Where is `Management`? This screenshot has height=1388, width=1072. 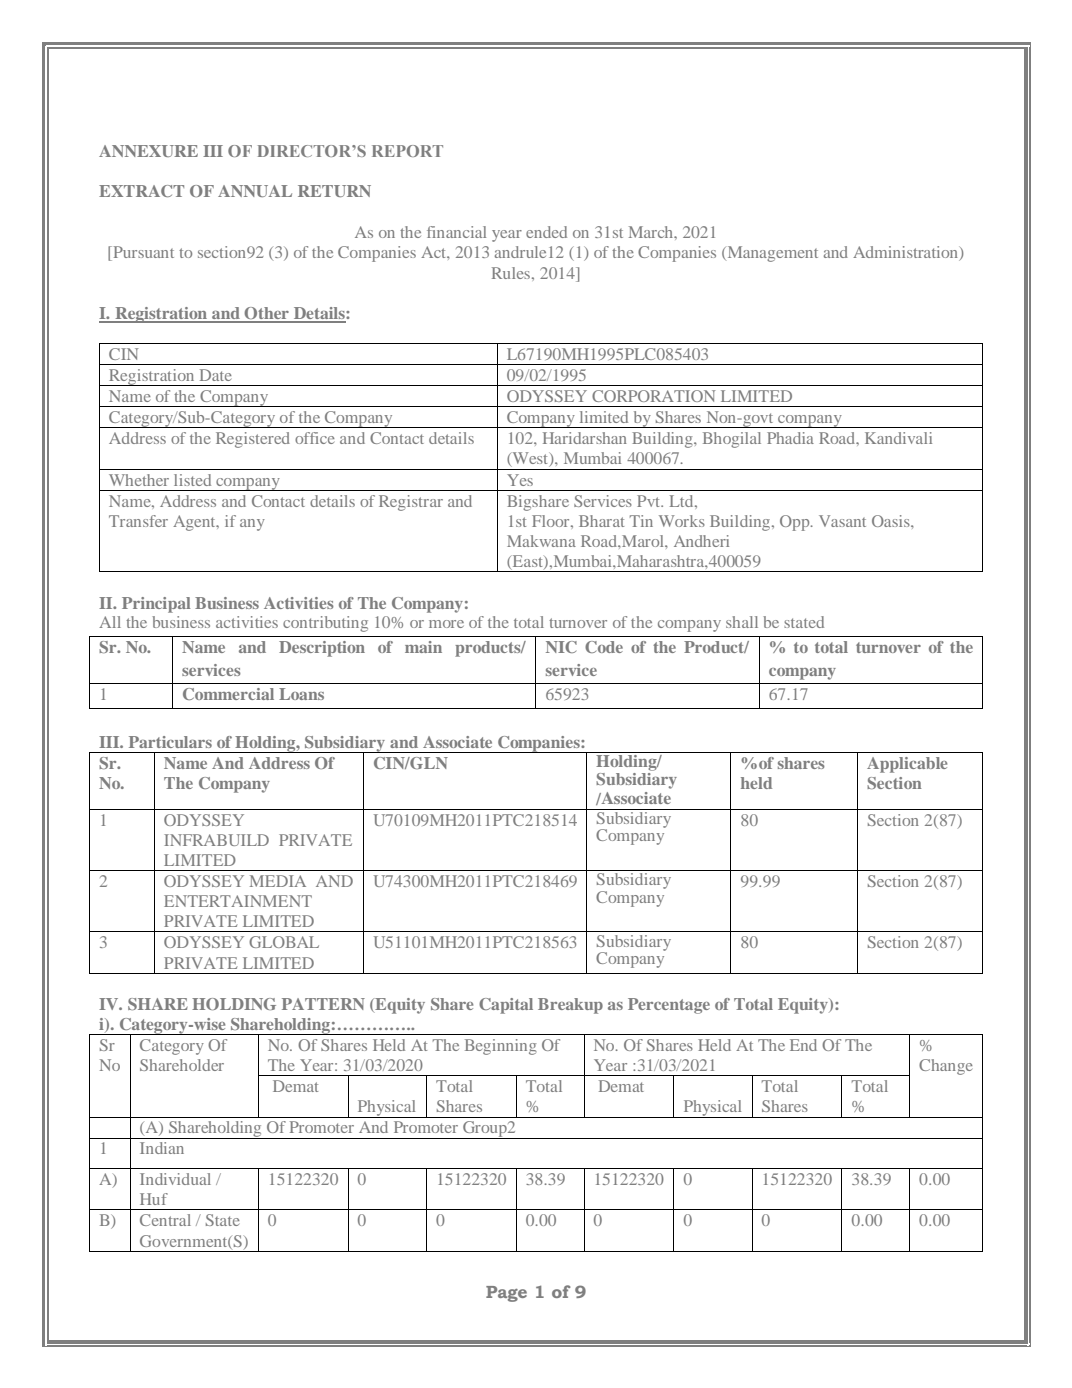 Management is located at coordinates (771, 254).
